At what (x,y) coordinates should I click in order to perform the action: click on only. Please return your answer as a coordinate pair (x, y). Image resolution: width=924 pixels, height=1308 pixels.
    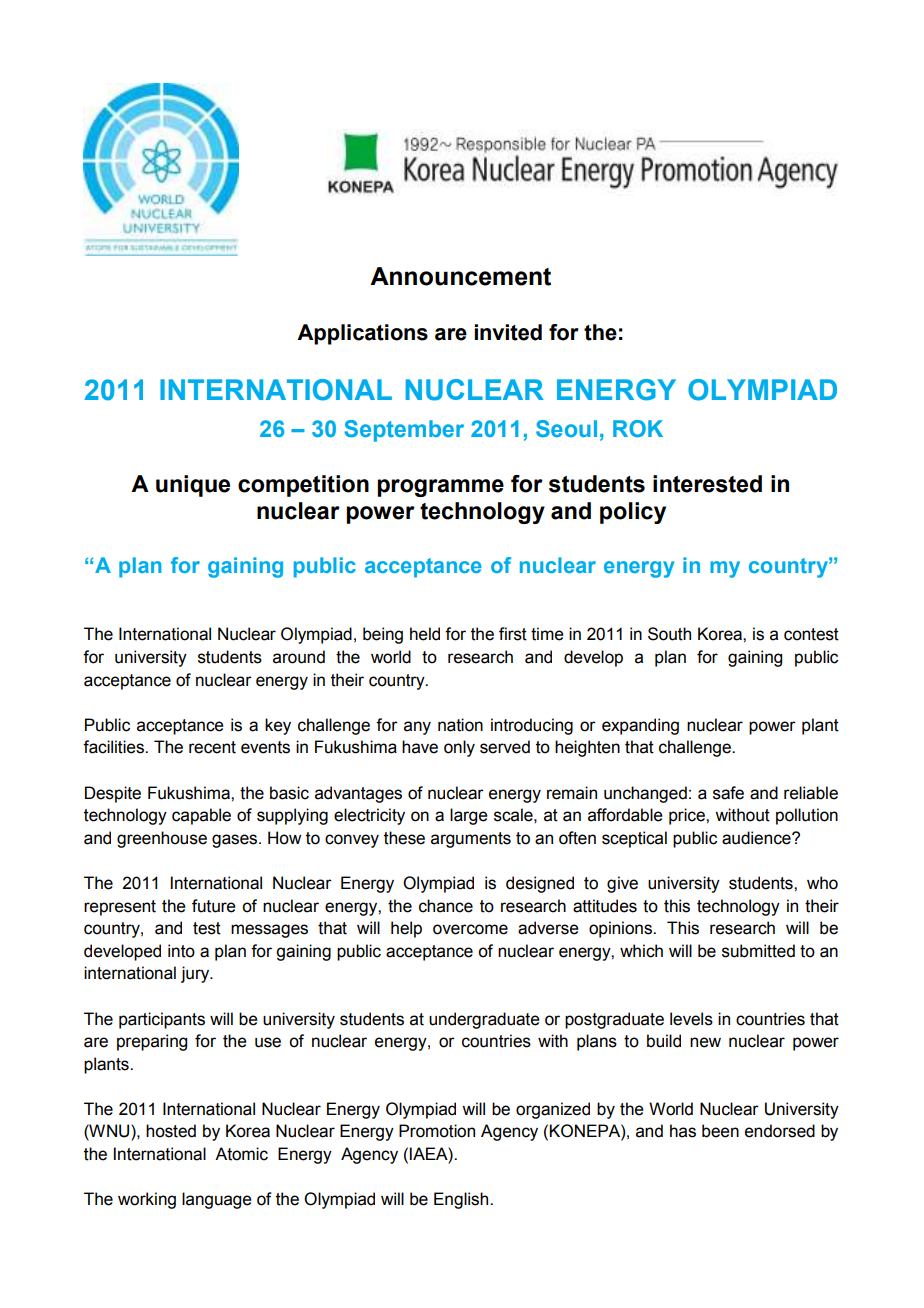
    Looking at the image, I should click on (459, 748).
